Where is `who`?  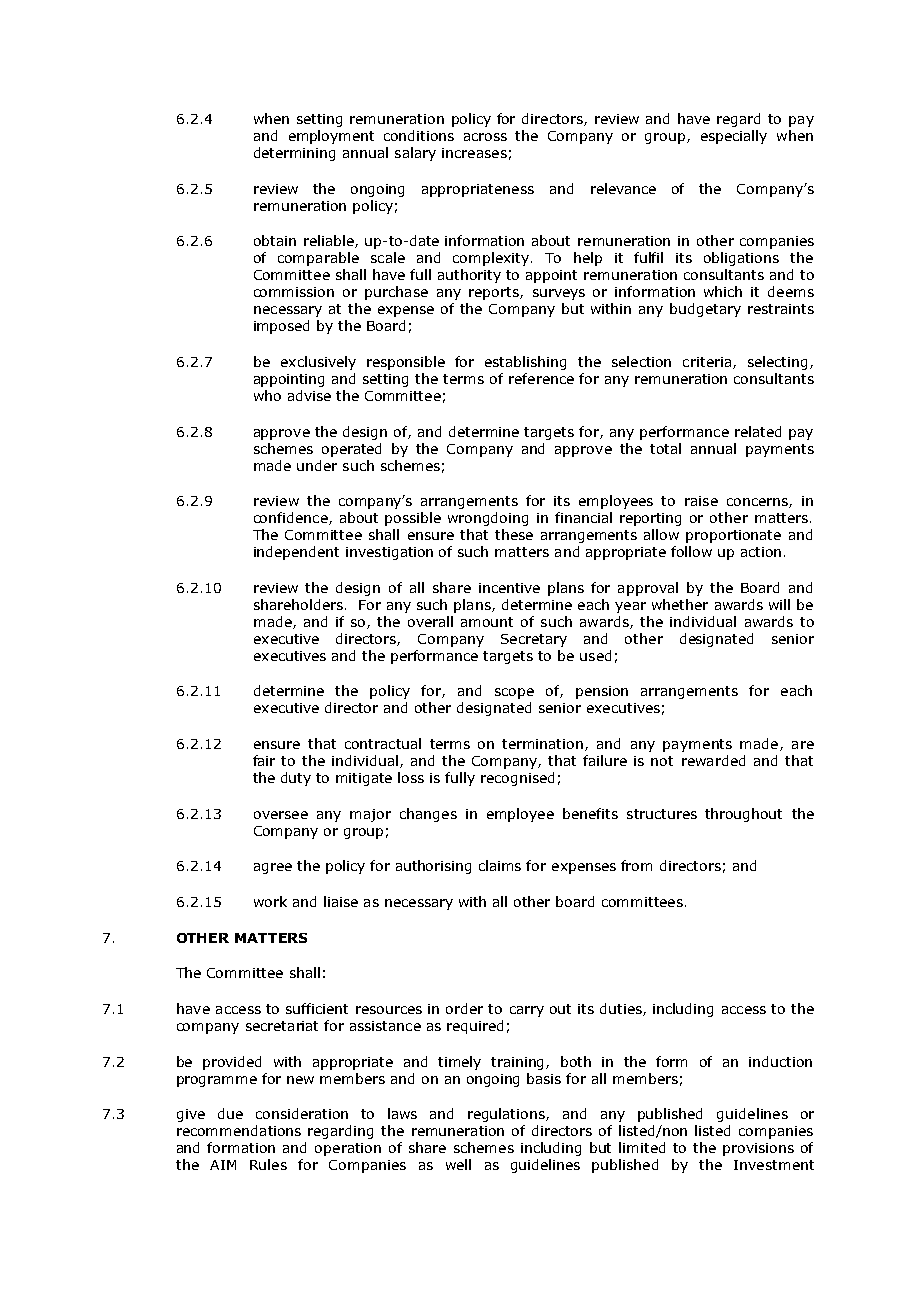 who is located at coordinates (267, 395).
